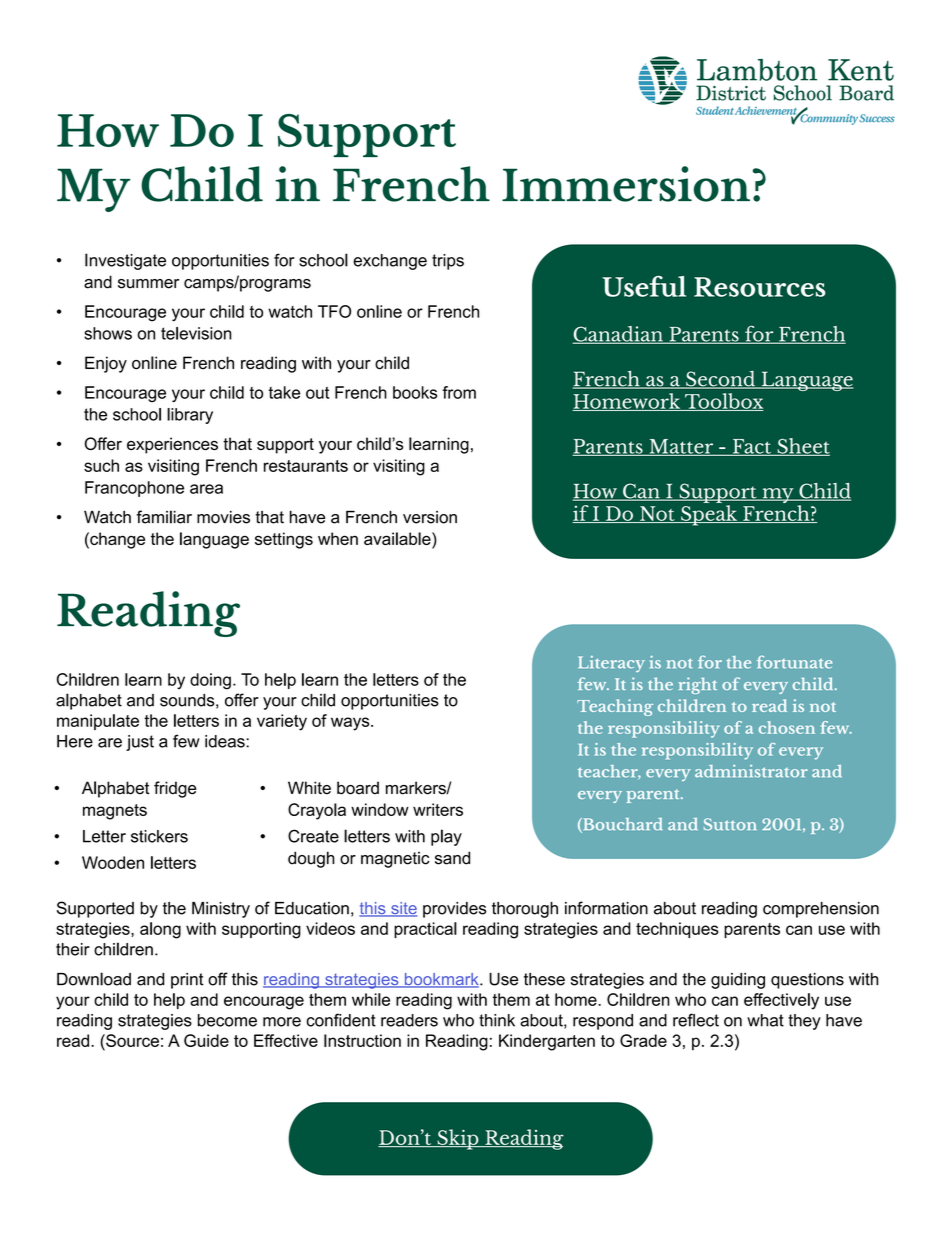 This page has height=1233, width=952. I want to click on Immersion, so click(626, 184).
